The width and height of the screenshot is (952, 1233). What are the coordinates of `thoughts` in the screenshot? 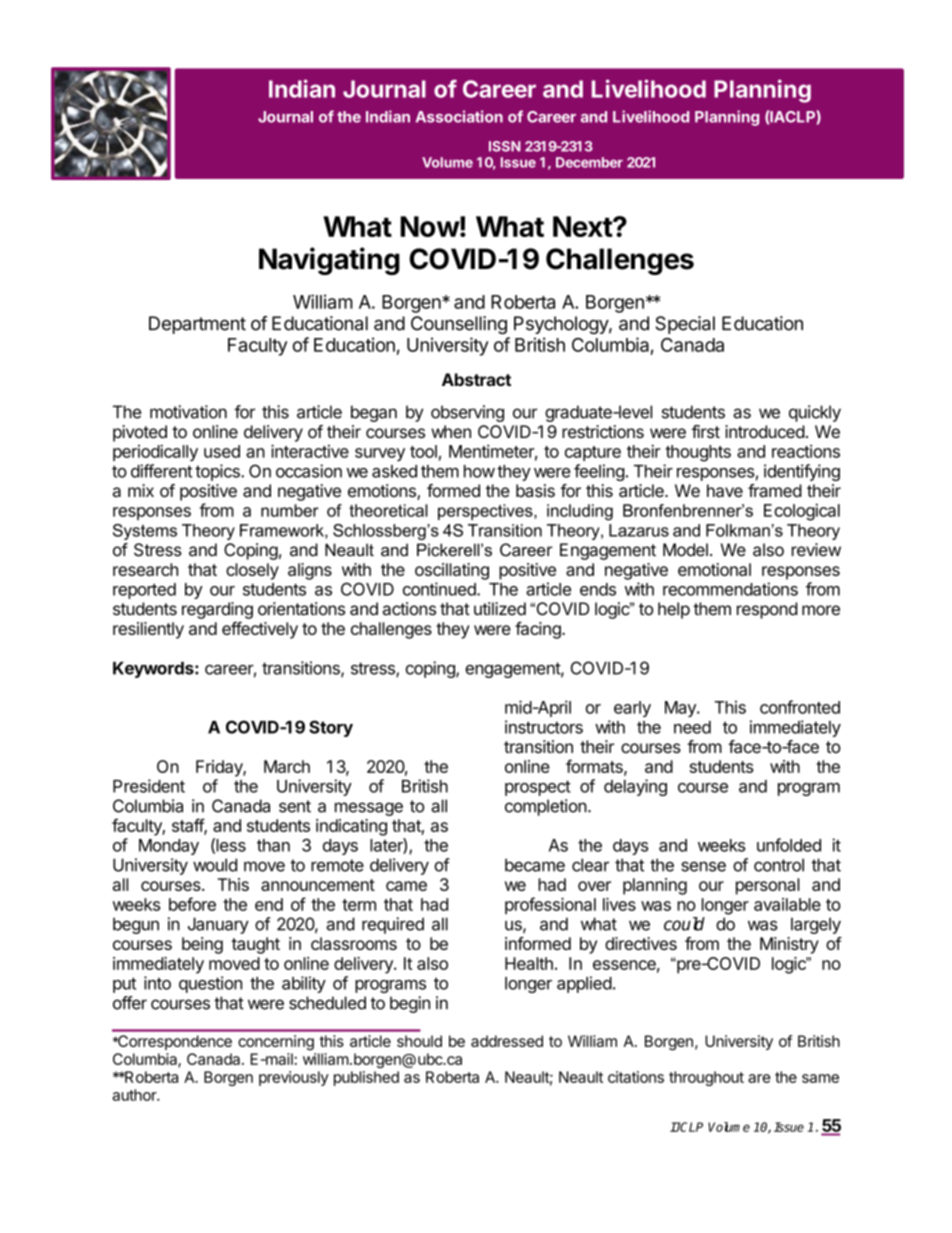 It's located at (698, 453).
